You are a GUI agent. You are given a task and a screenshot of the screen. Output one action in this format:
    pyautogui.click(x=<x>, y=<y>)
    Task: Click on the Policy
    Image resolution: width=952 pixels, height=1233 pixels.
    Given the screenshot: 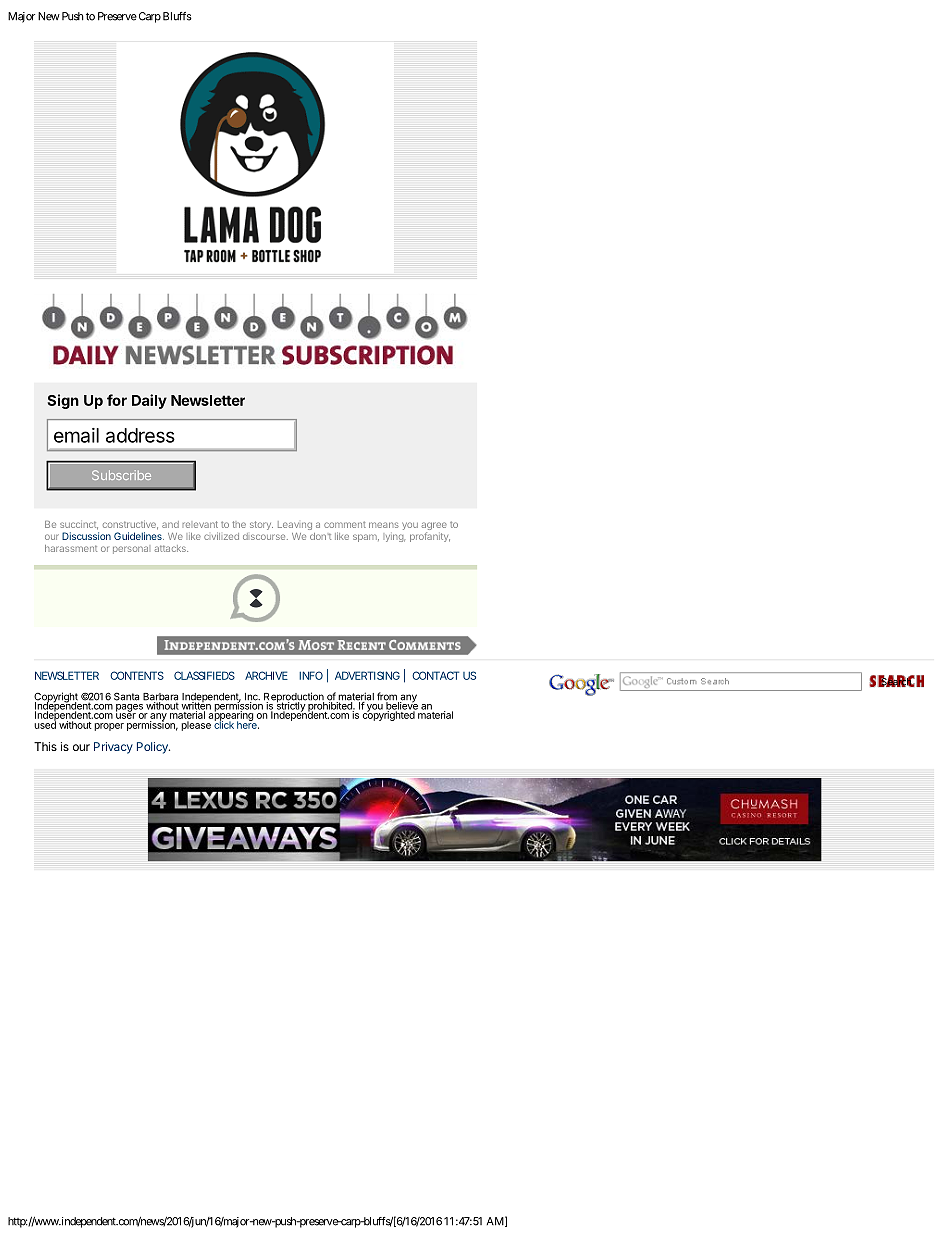 What is the action you would take?
    pyautogui.click(x=153, y=748)
